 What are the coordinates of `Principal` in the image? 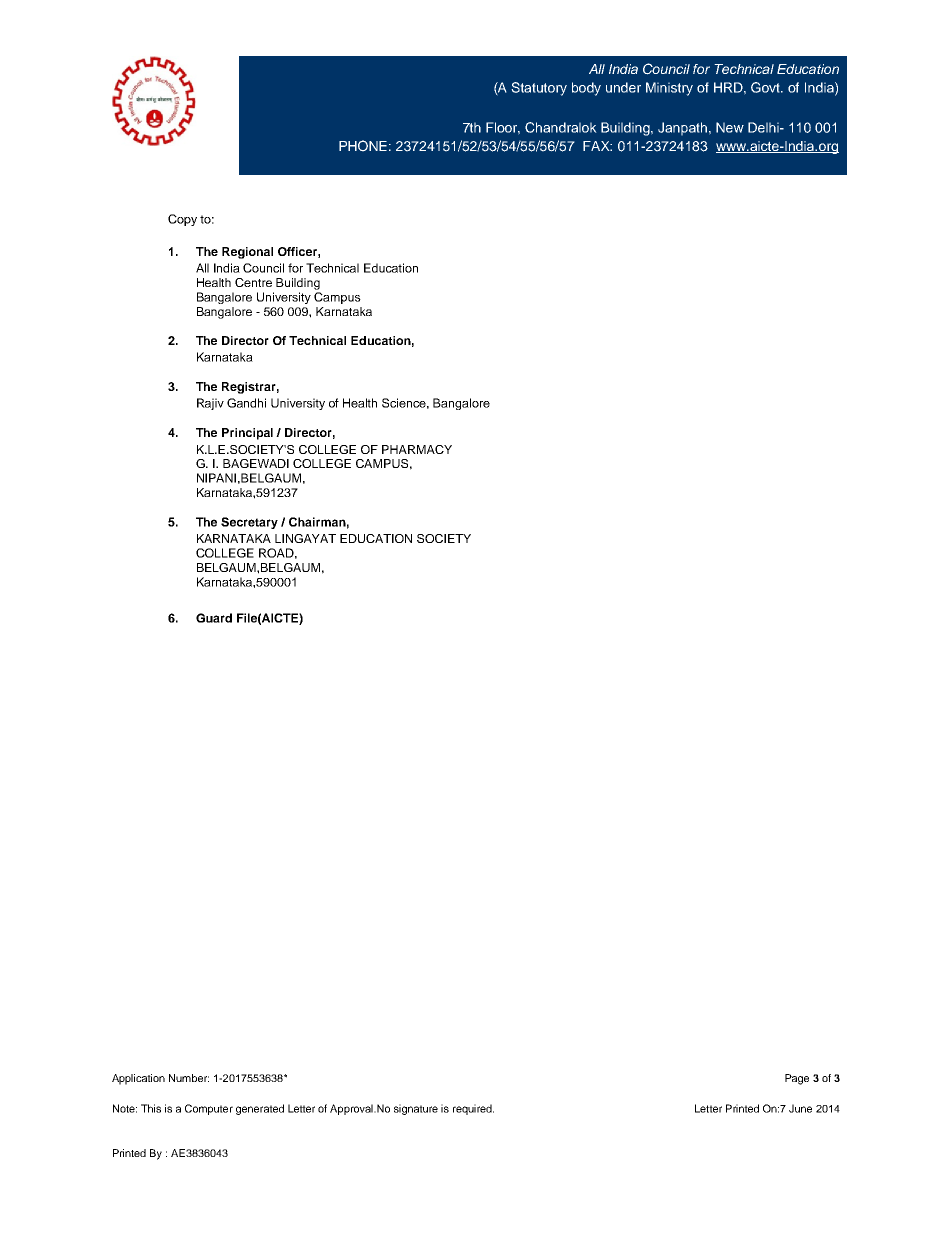 It's located at (247, 434).
